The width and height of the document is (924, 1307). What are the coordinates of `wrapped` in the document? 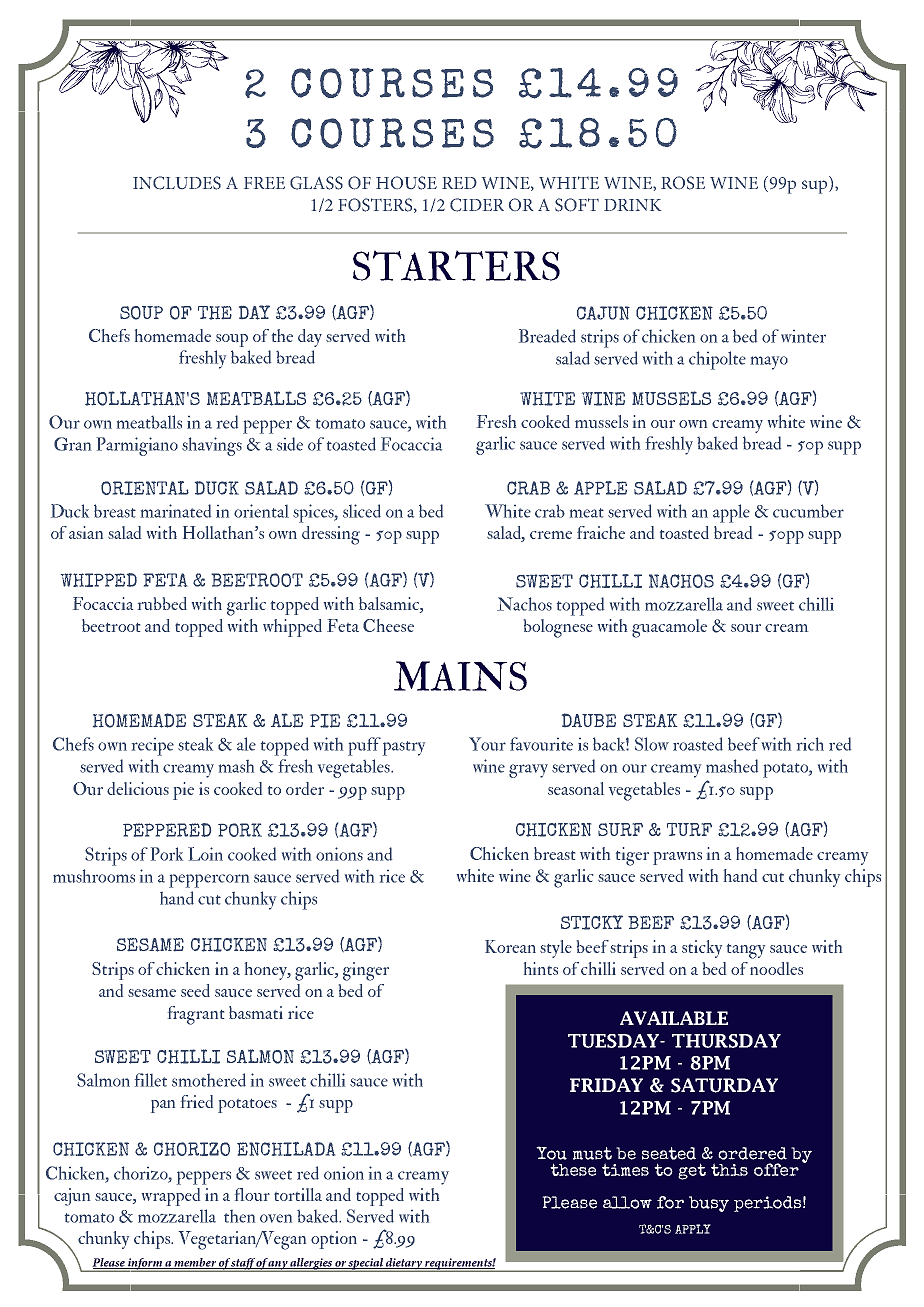 It's located at (171, 1197).
